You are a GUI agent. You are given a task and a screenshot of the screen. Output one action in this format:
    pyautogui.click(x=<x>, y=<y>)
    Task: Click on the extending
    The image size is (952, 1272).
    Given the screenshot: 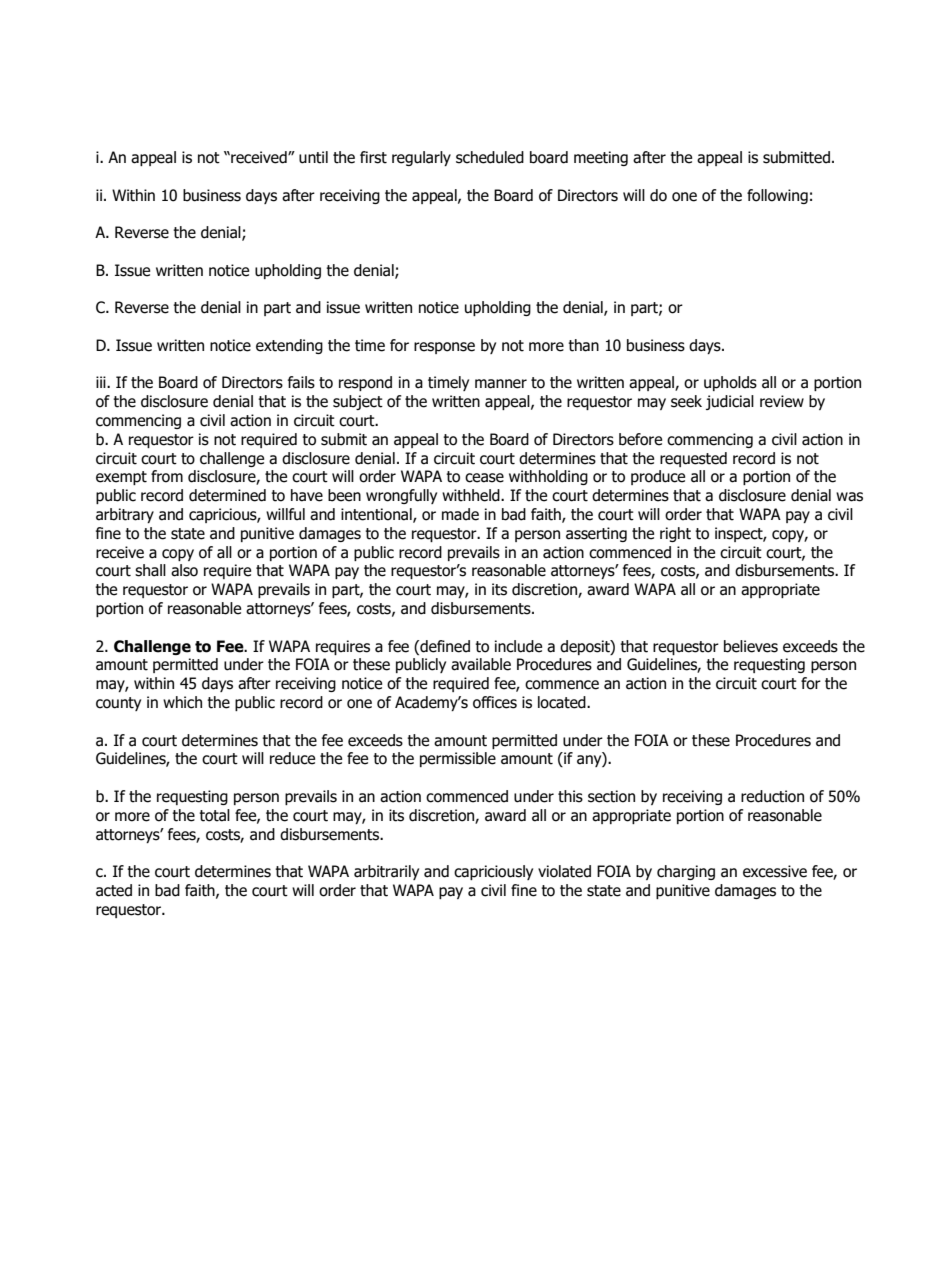 What is the action you would take?
    pyautogui.click(x=289, y=346)
